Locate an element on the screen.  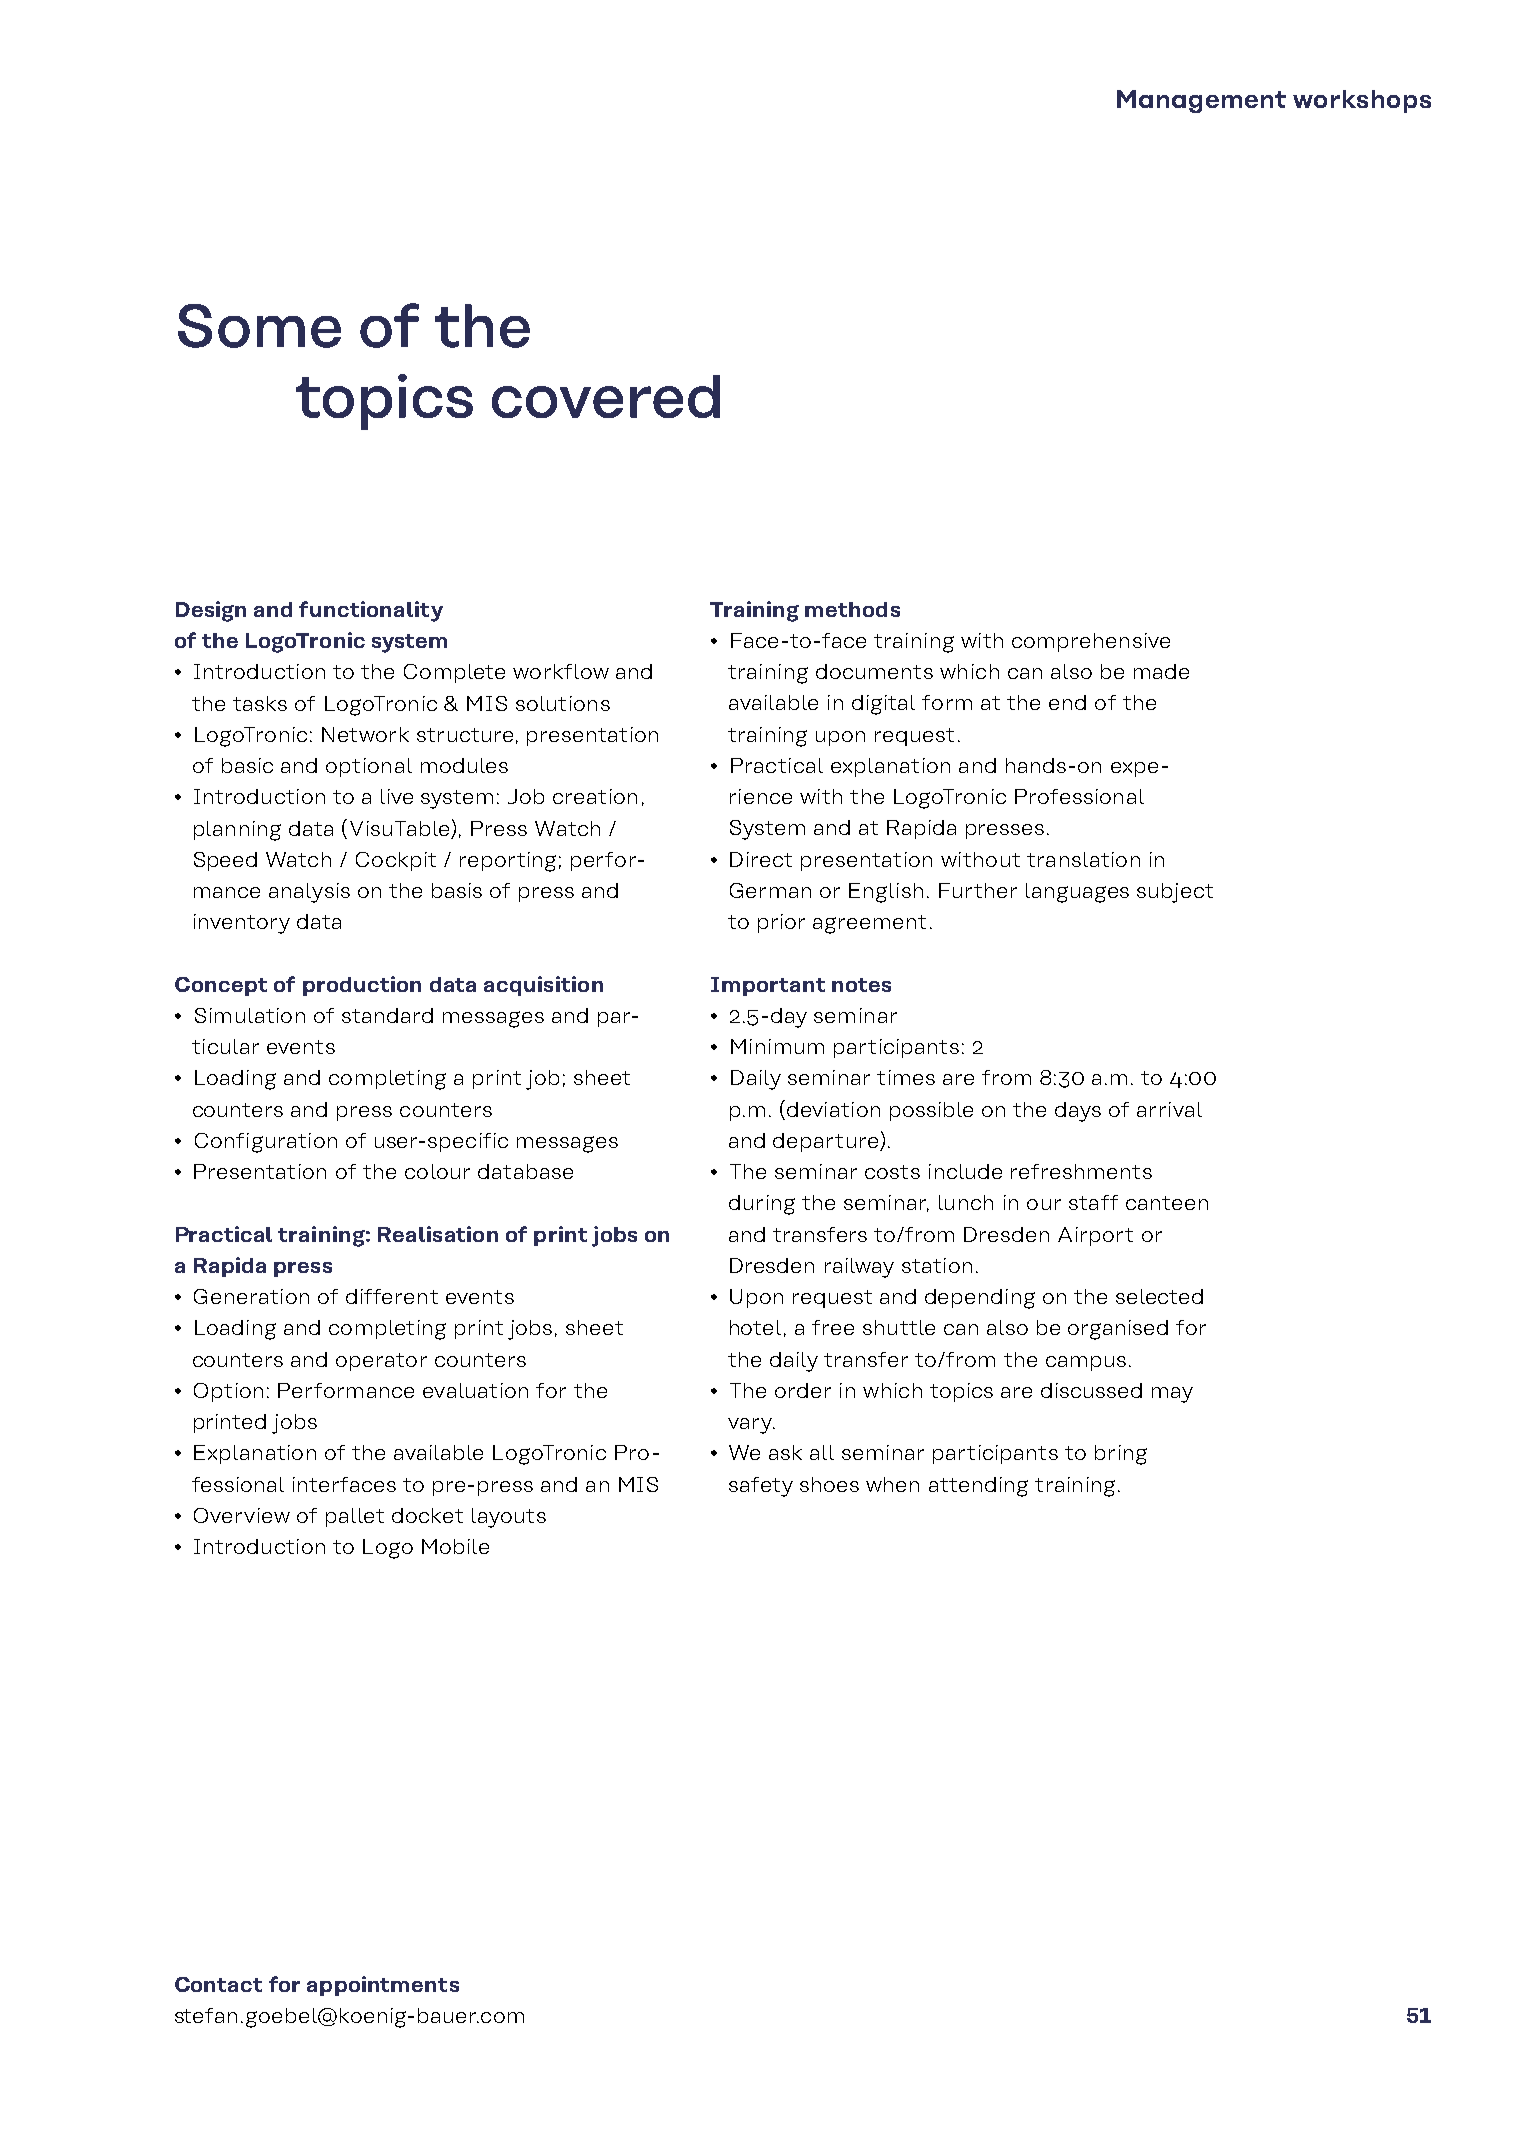
during is located at coordinates (762, 1205).
